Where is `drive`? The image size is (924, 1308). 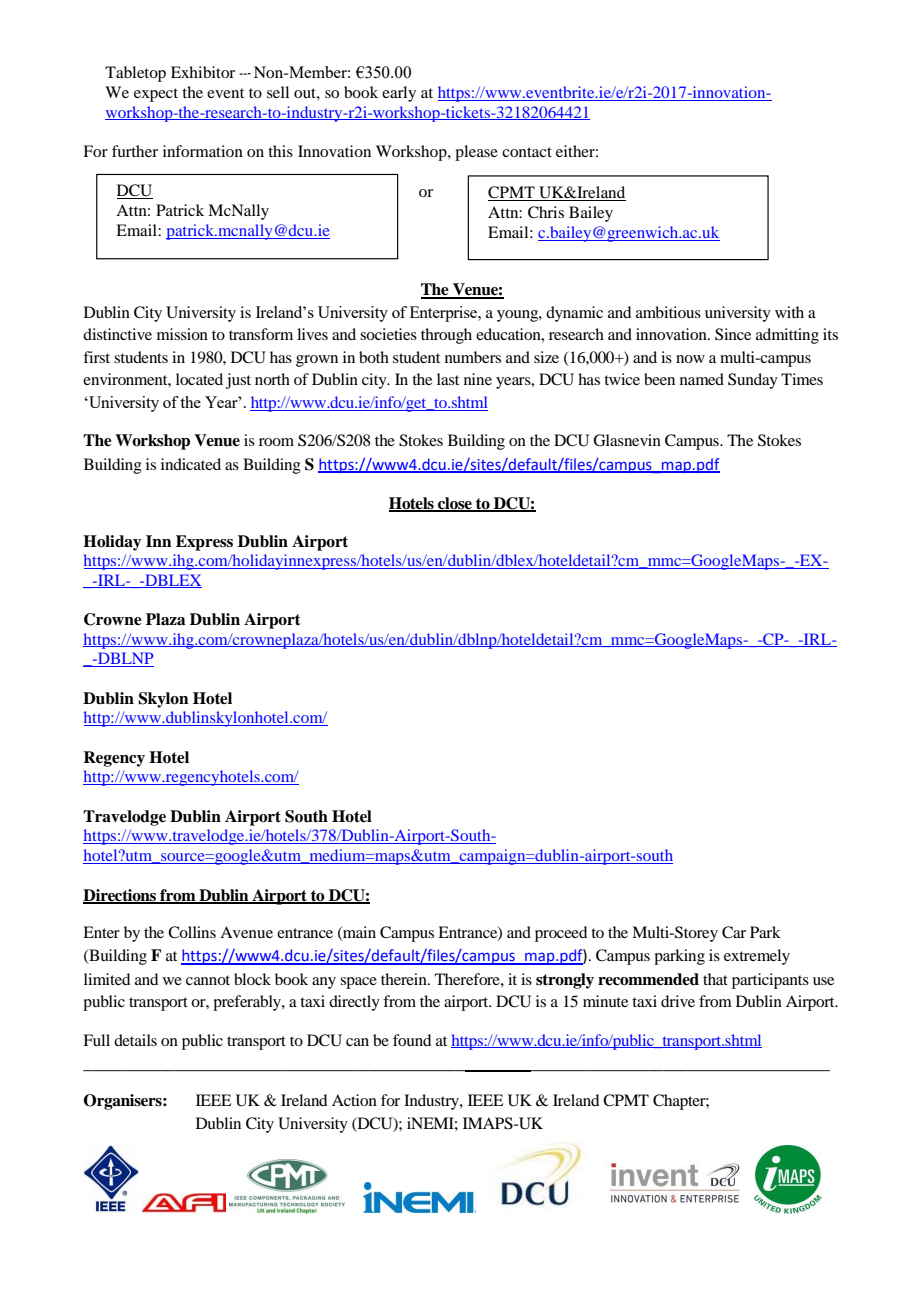
drive is located at coordinates (678, 1001).
